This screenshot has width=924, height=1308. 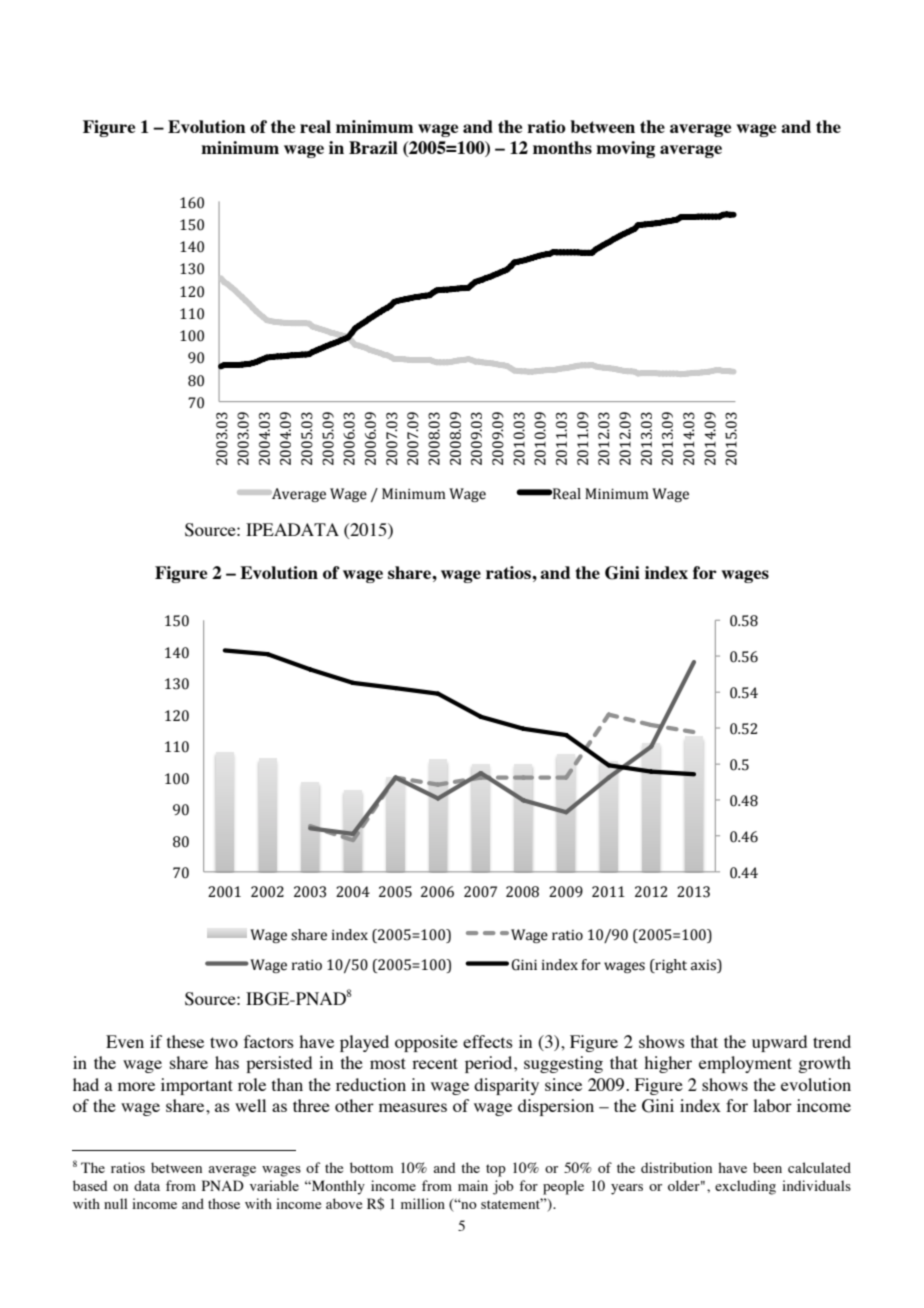 What do you see at coordinates (373, 147) in the screenshot?
I see `Brazil` at bounding box center [373, 147].
